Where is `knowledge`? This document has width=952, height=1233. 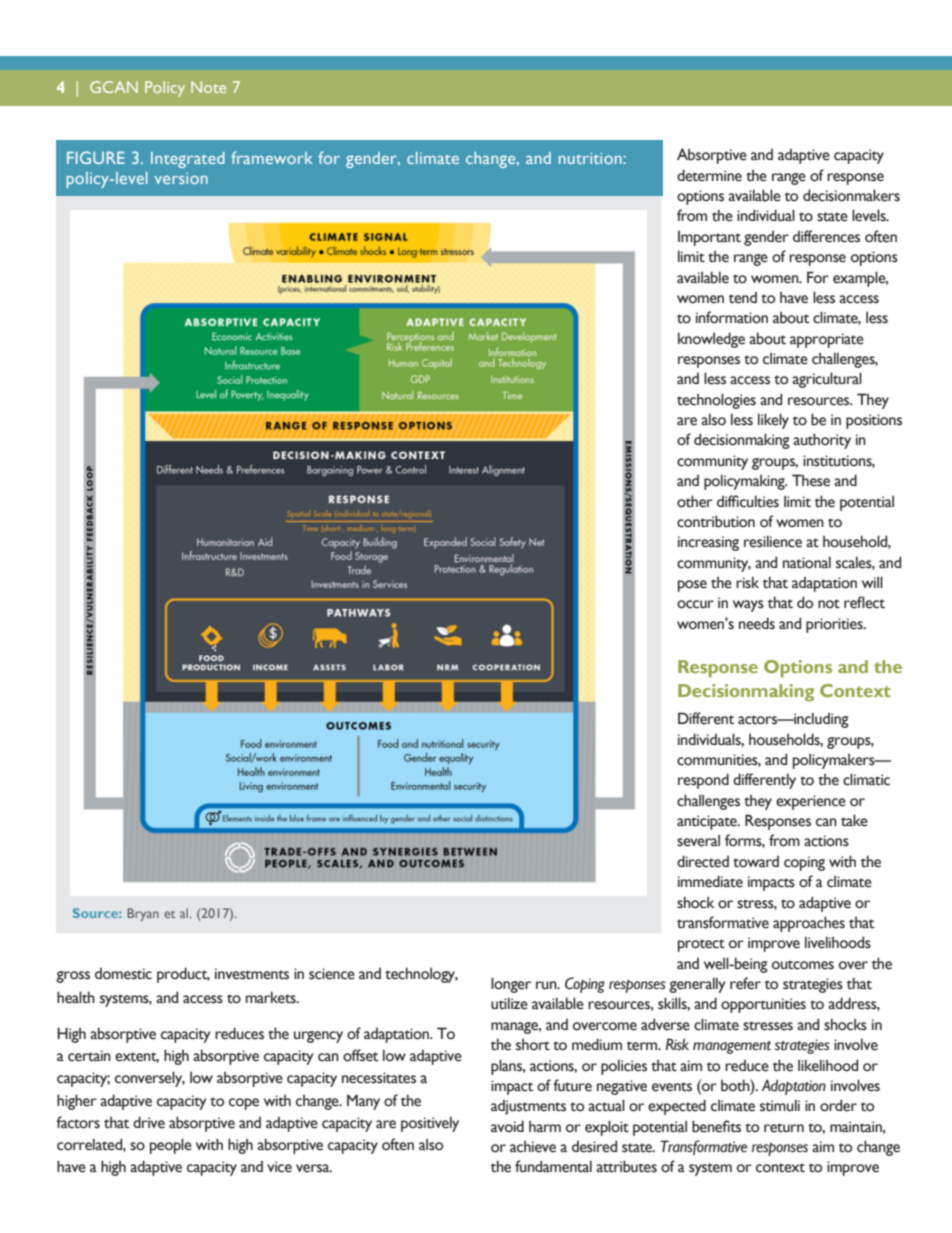
knowledge is located at coordinates (711, 340).
